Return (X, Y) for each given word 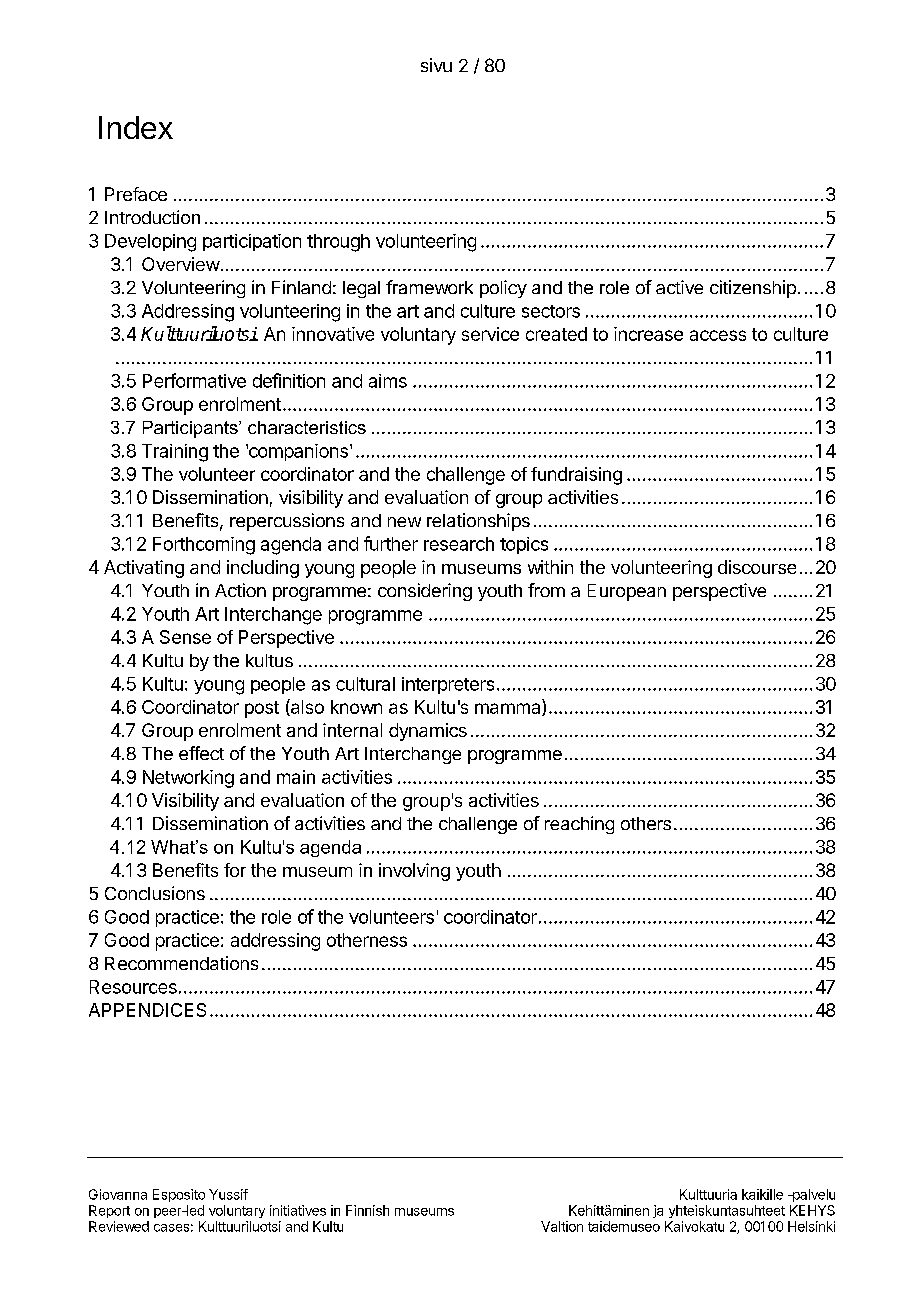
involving (414, 872)
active (679, 287)
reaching (579, 825)
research (459, 544)
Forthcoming (204, 546)
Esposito (179, 1195)
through (338, 243)
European (627, 592)
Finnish (367, 1210)
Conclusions (155, 893)
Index (136, 127)
